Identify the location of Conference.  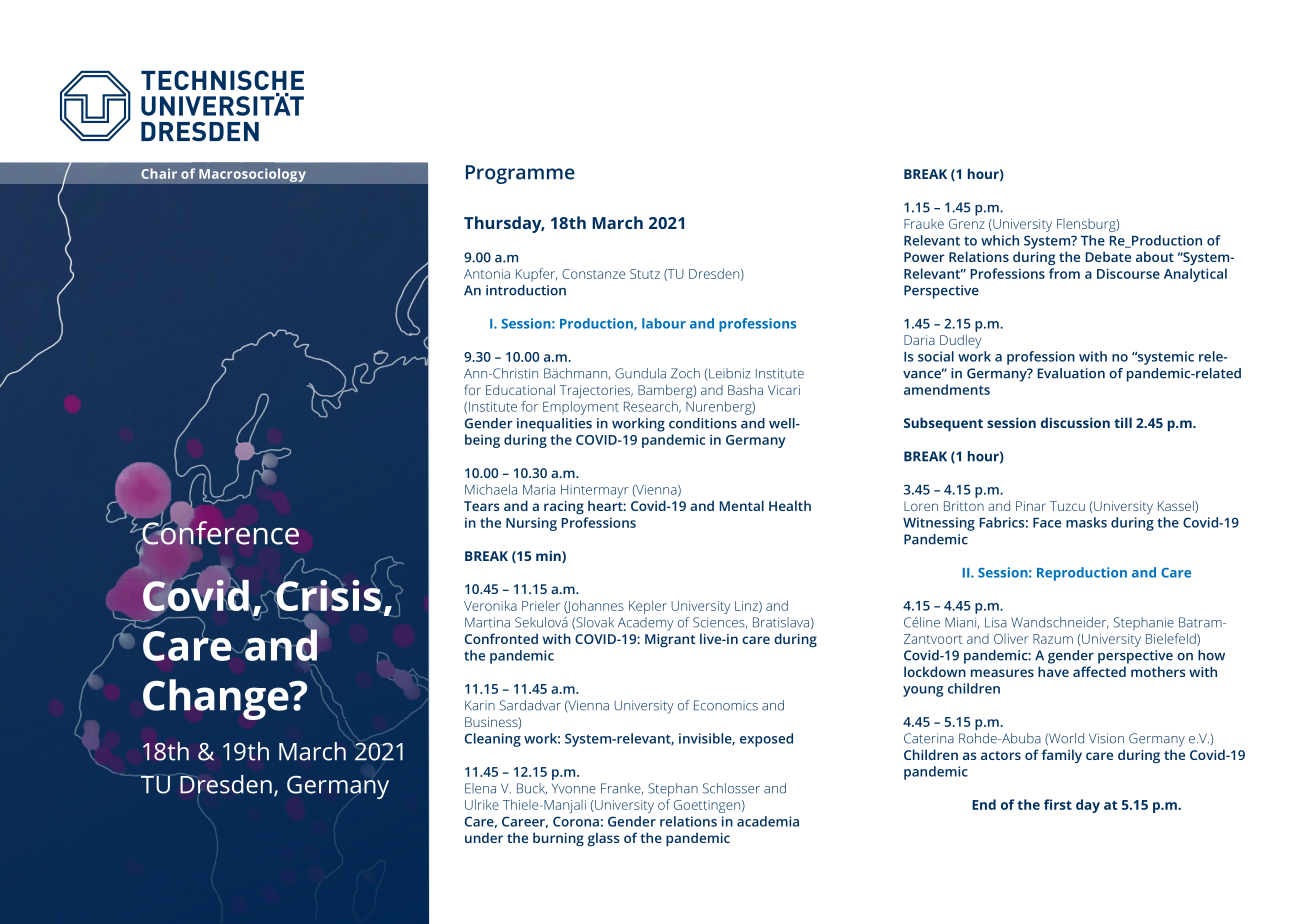
(219, 532).
